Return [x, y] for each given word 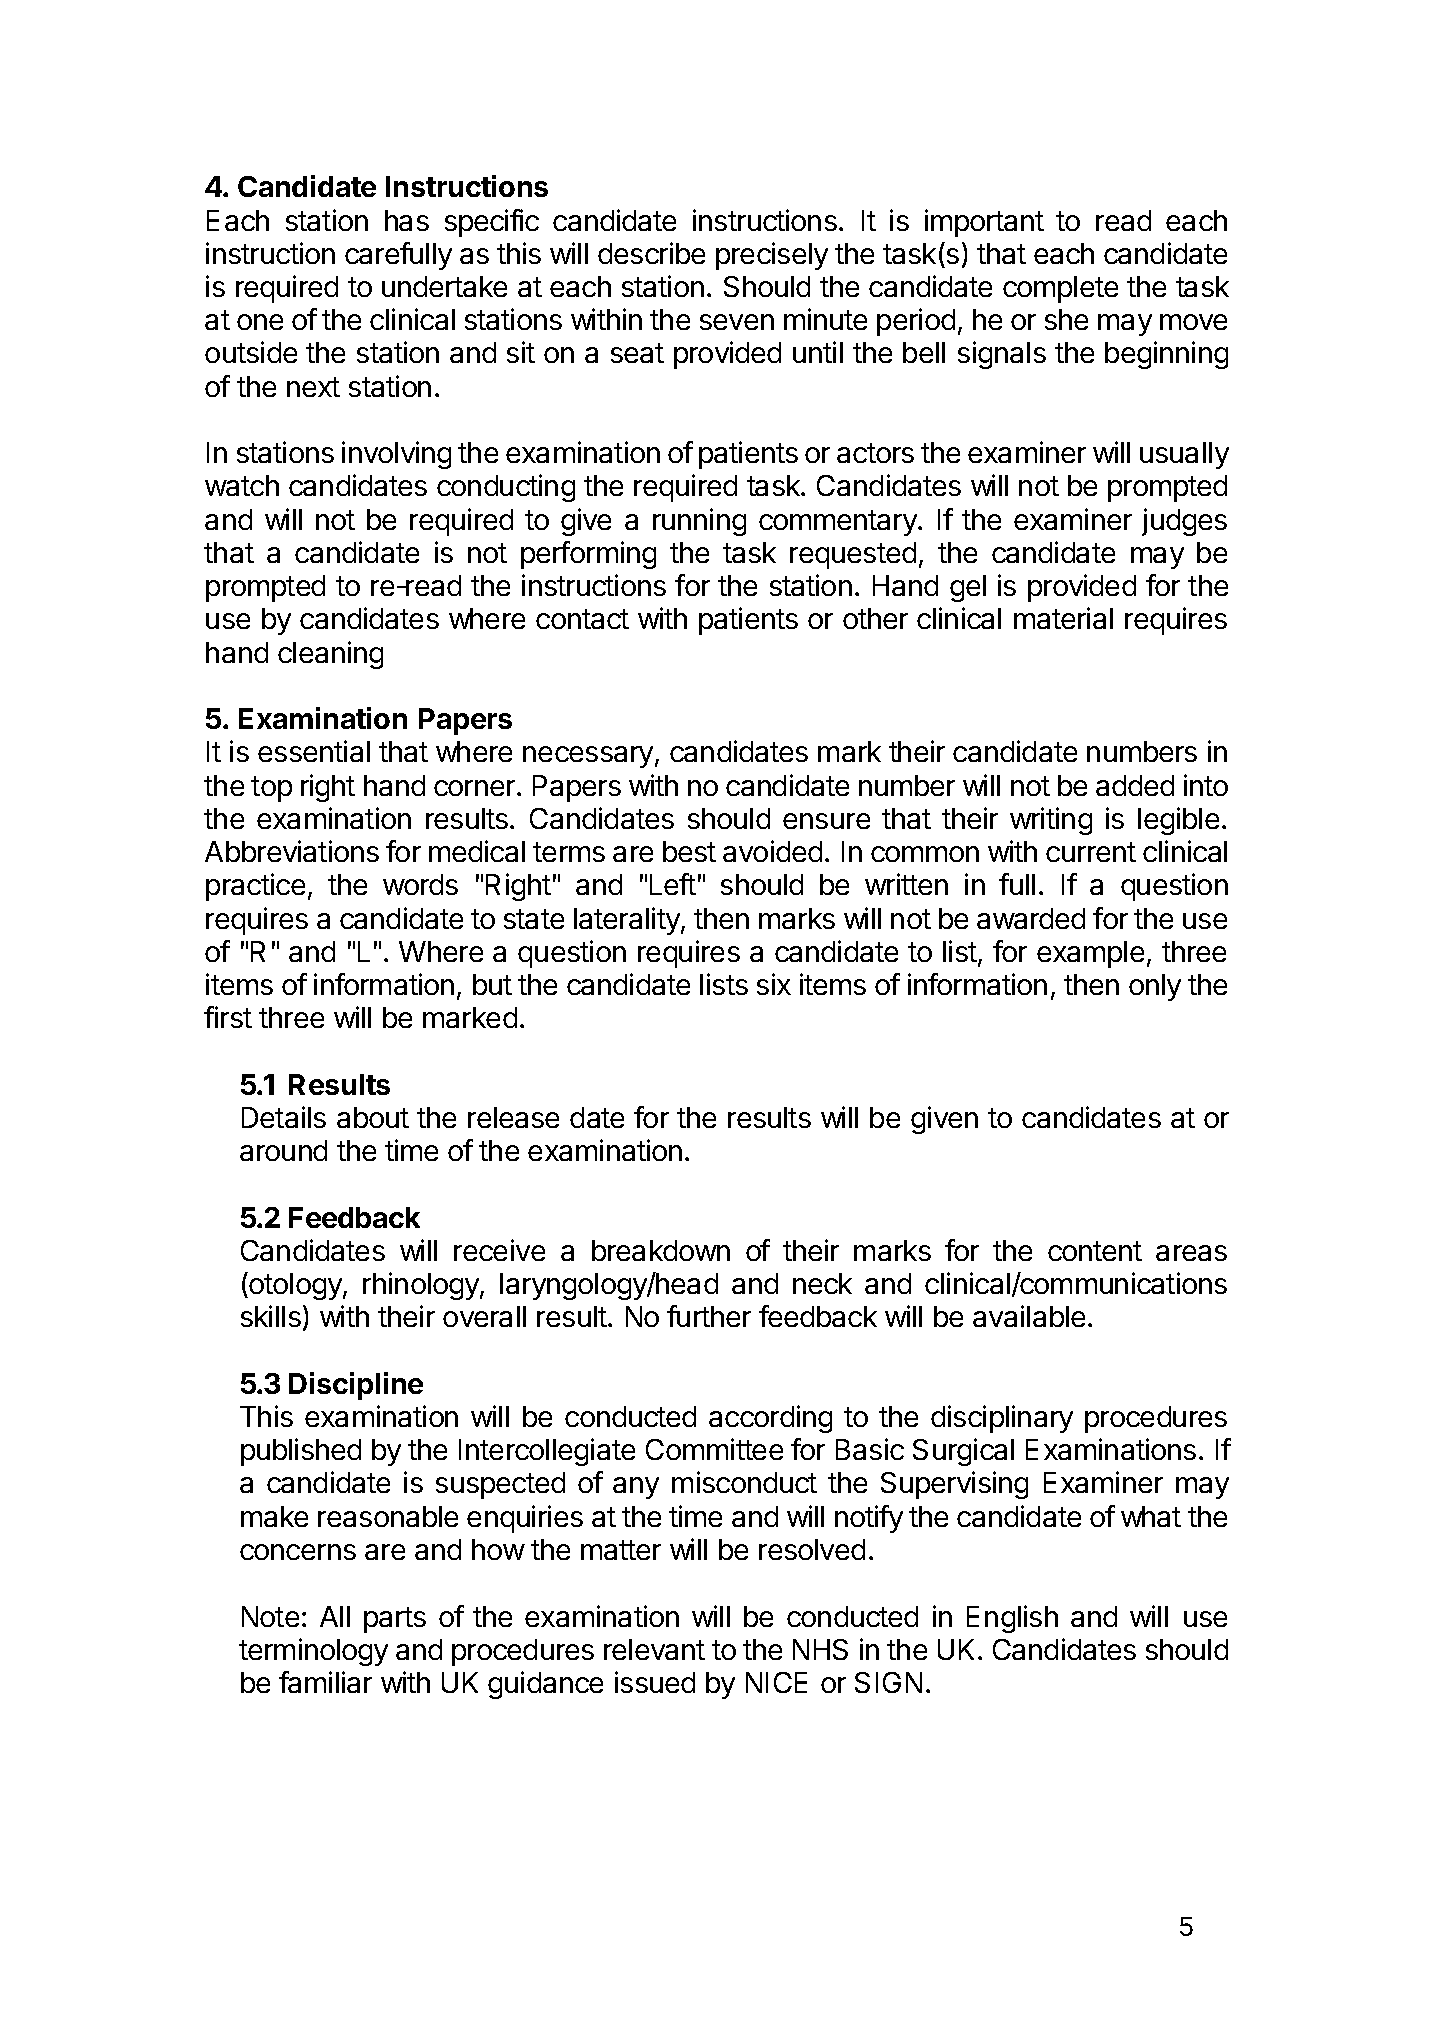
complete [1060, 289]
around [283, 1150]
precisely [772, 256]
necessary [589, 757]
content [1095, 1251]
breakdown [661, 1250]
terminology [313, 1652]
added [1135, 785]
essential [314, 751]
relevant [654, 1649]
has [407, 220]
